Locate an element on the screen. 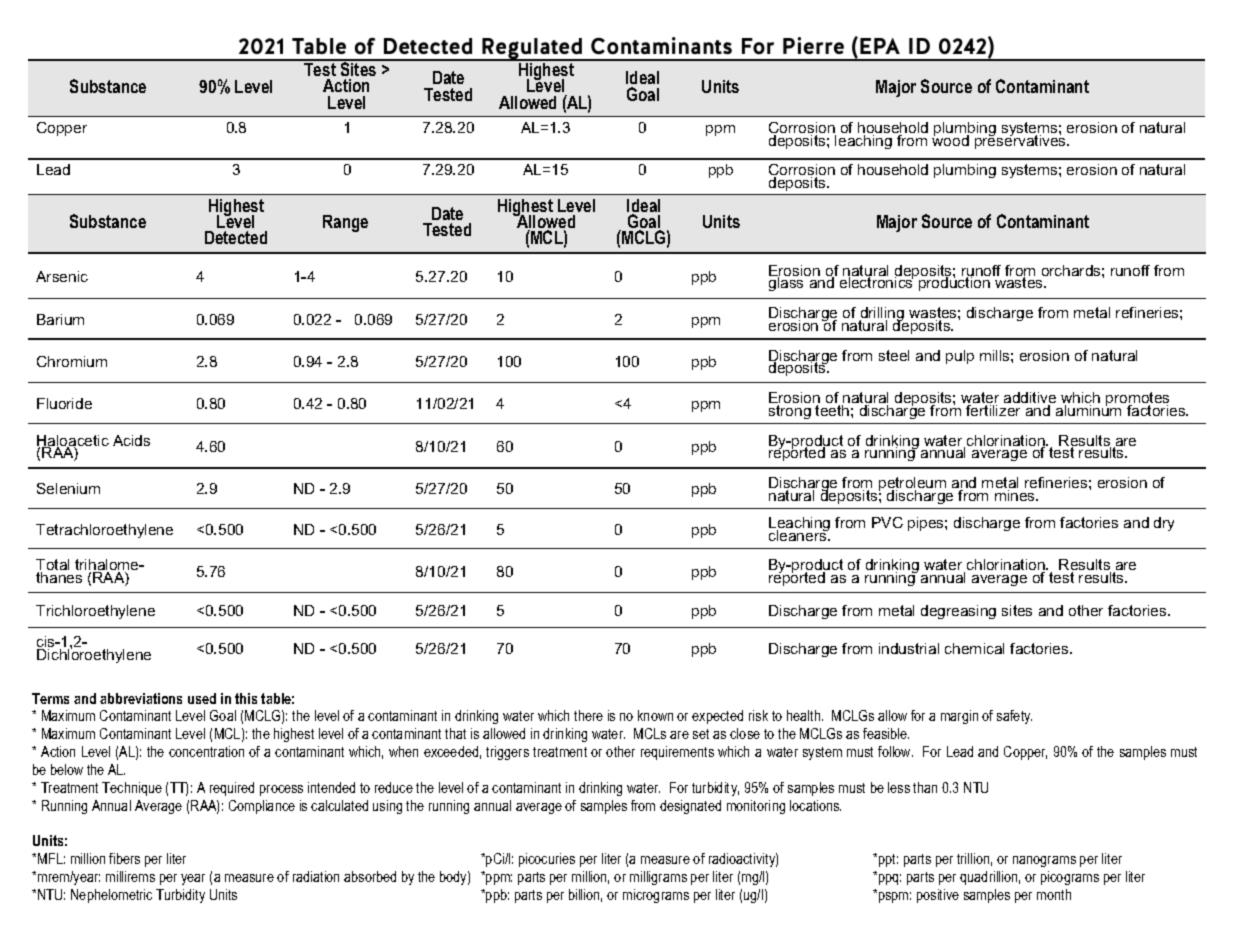  nanograms is located at coordinates (1044, 861).
